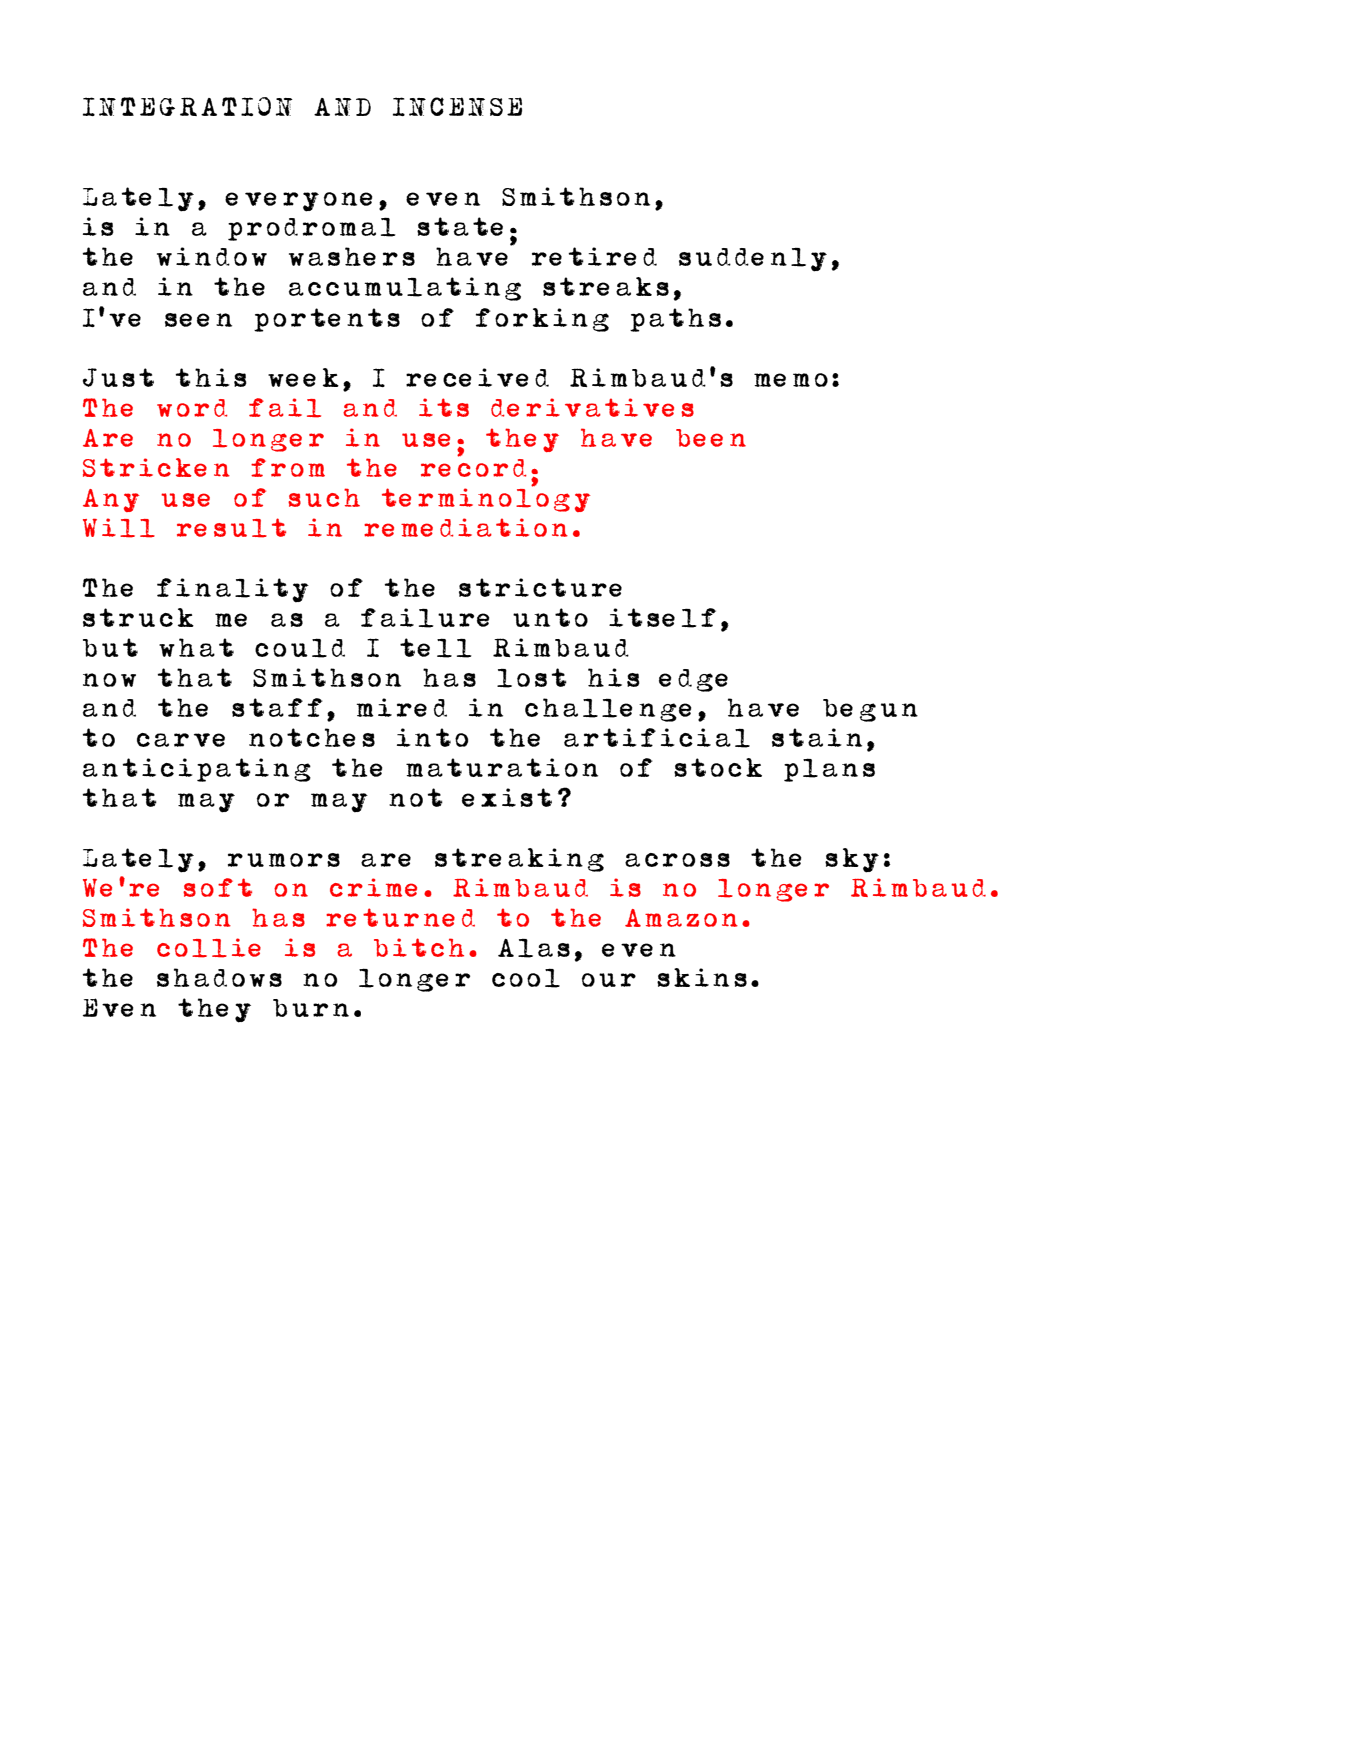 Image resolution: width=1353 pixels, height=1750 pixels. Describe the element at coordinates (457, 106) in the image. I see `INCENSE` at that location.
